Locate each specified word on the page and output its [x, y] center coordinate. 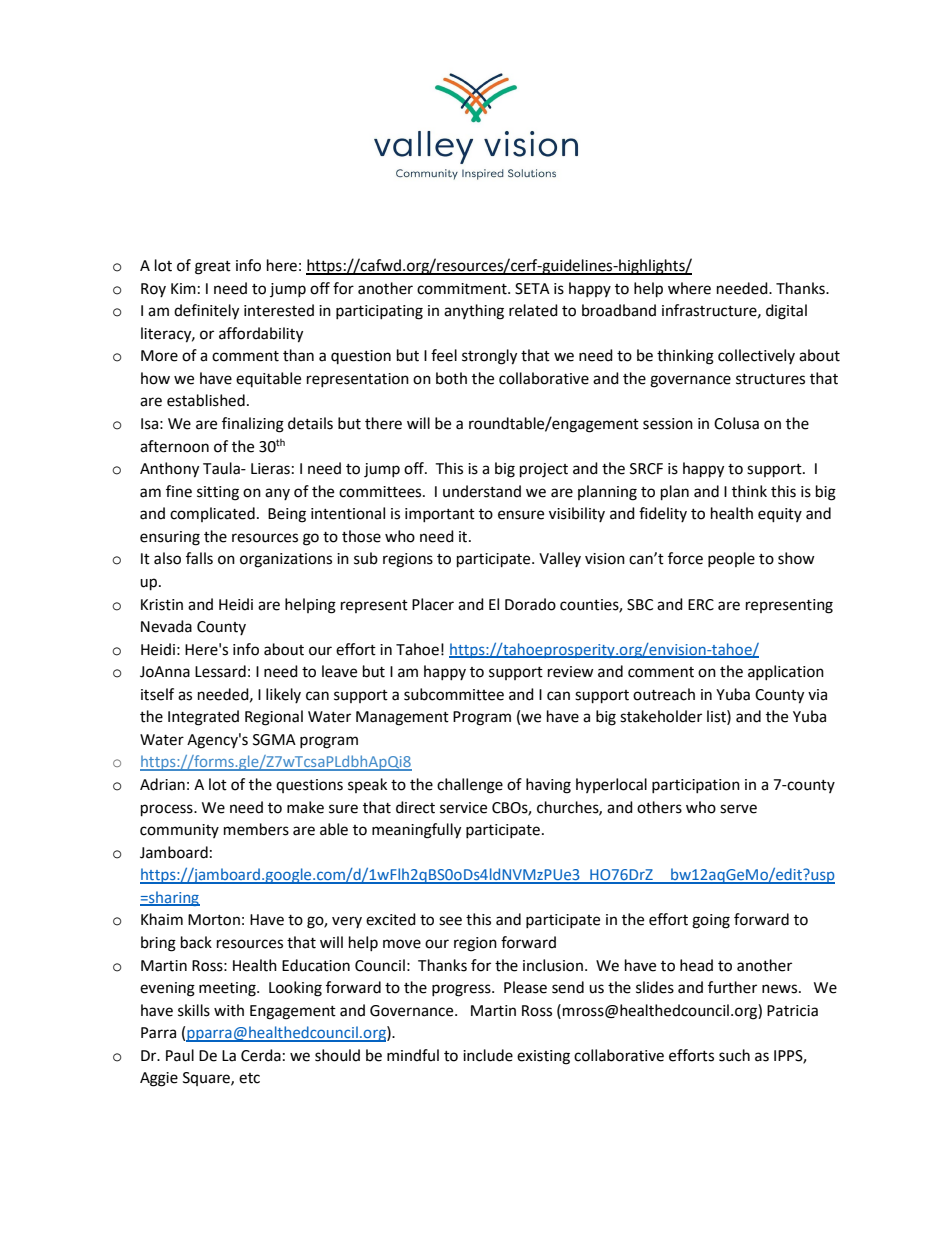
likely [283, 695]
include [488, 1055]
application [786, 672]
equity [780, 515]
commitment [463, 289]
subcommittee [454, 694]
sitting [218, 493]
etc [249, 1078]
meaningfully [416, 831]
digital [786, 312]
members [256, 829]
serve [738, 809]
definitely [206, 312]
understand [482, 491]
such [734, 1055]
